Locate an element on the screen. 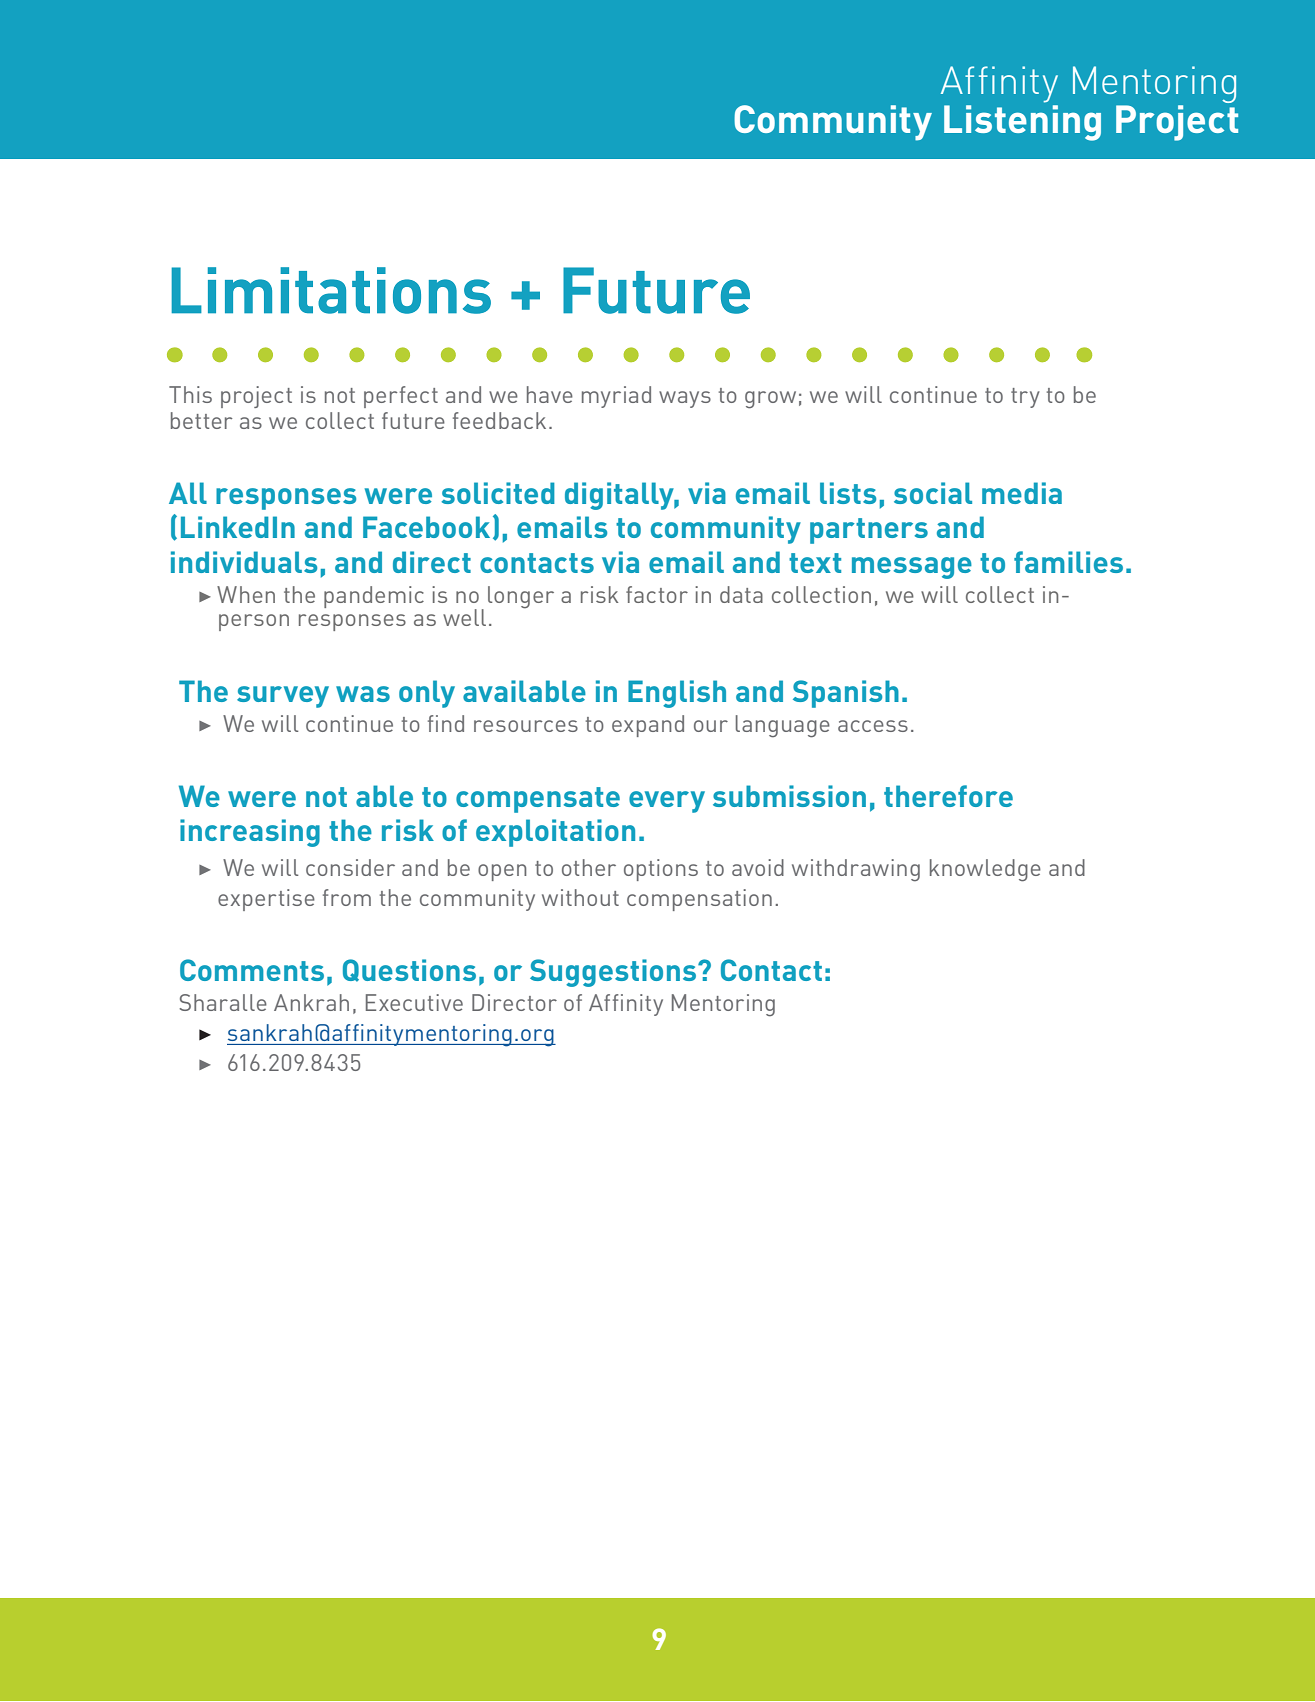  Comments is located at coordinates (252, 970).
